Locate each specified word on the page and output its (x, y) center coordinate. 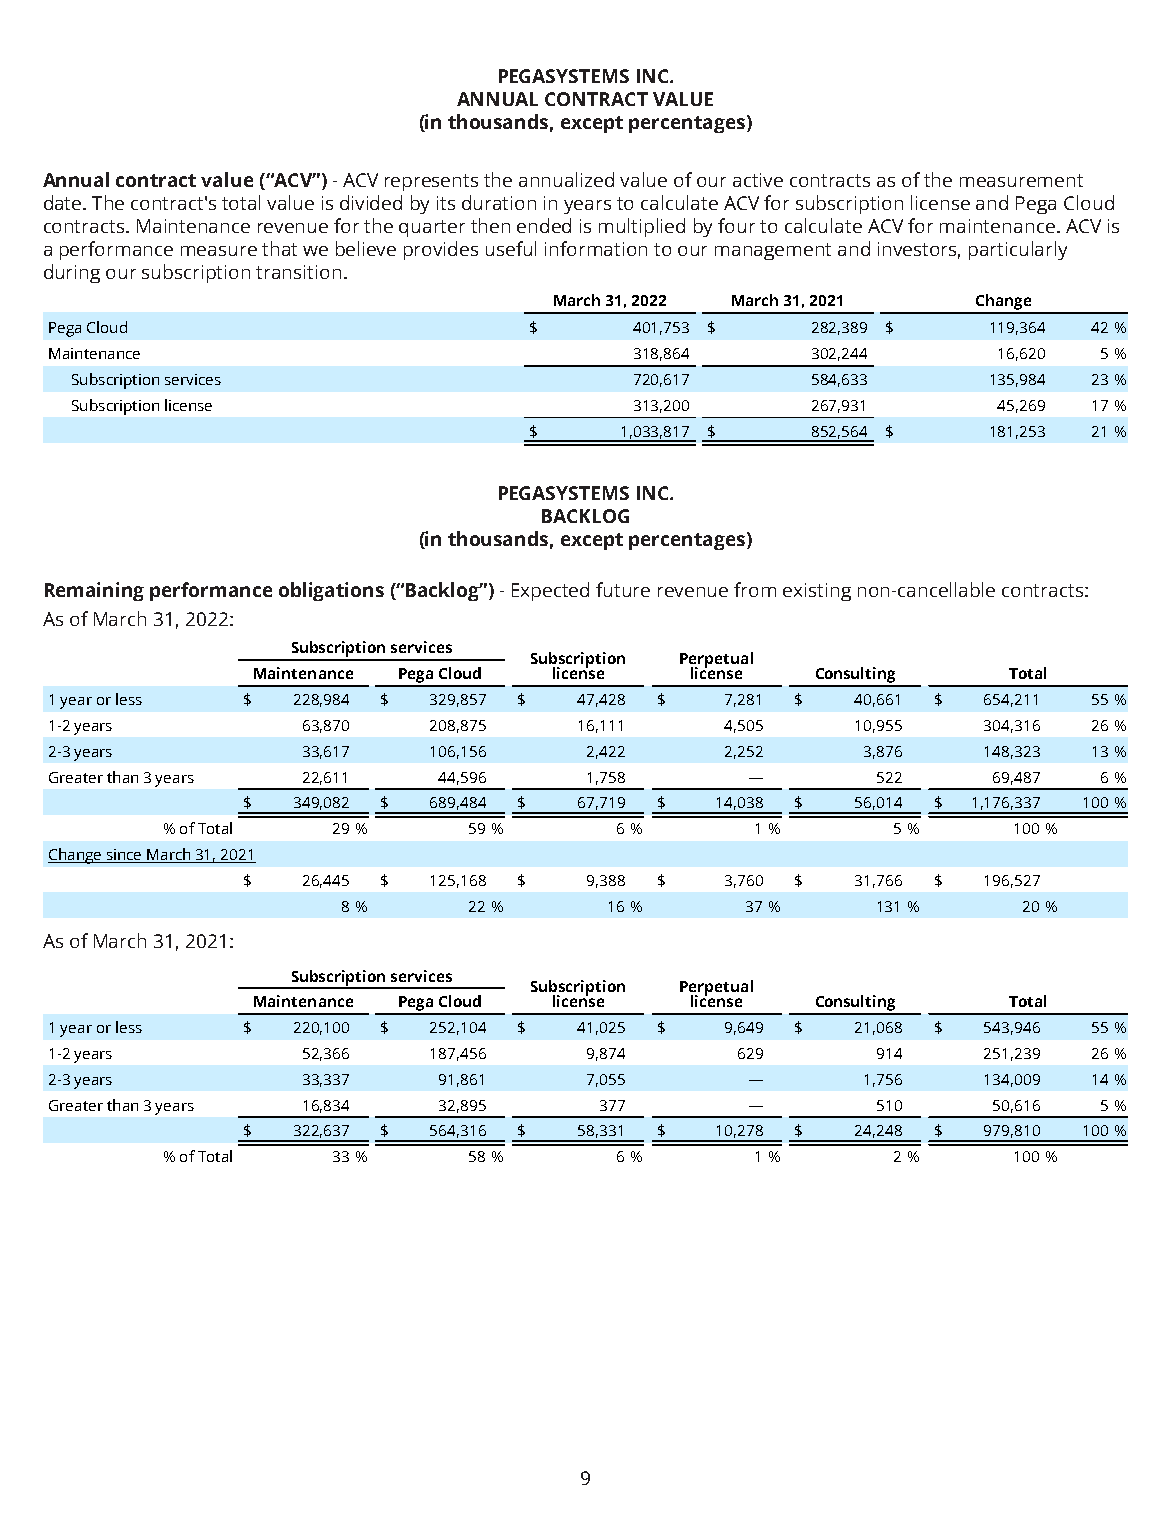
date (64, 202)
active (758, 180)
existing (817, 592)
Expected (550, 591)
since (124, 856)
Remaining (94, 591)
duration (499, 202)
